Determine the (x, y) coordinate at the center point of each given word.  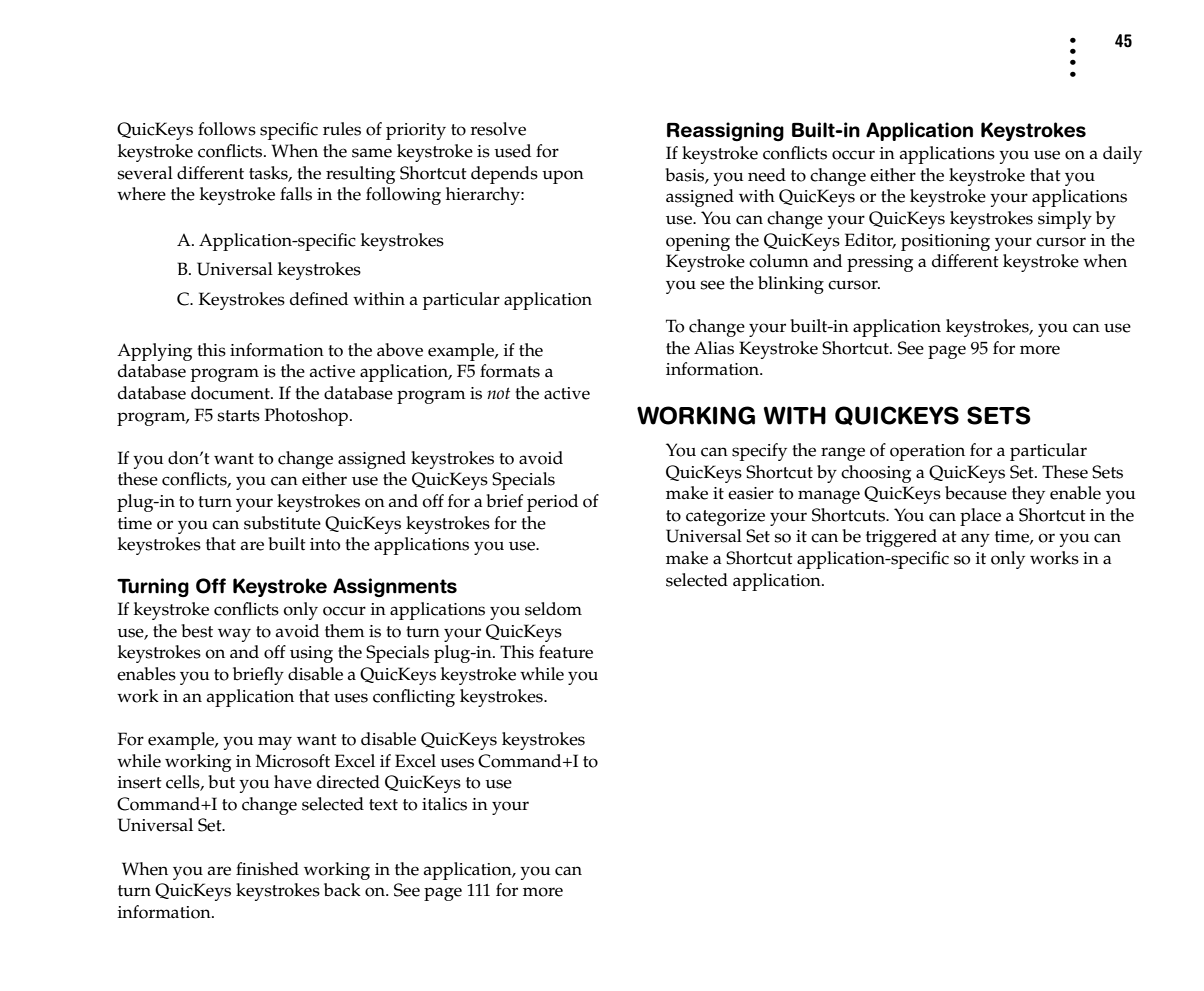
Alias (714, 348)
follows (227, 129)
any (975, 540)
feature (566, 652)
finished (267, 869)
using (311, 654)
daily (1122, 155)
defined (319, 299)
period (552, 503)
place (980, 517)
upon (563, 177)
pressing (880, 263)
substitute (282, 523)
